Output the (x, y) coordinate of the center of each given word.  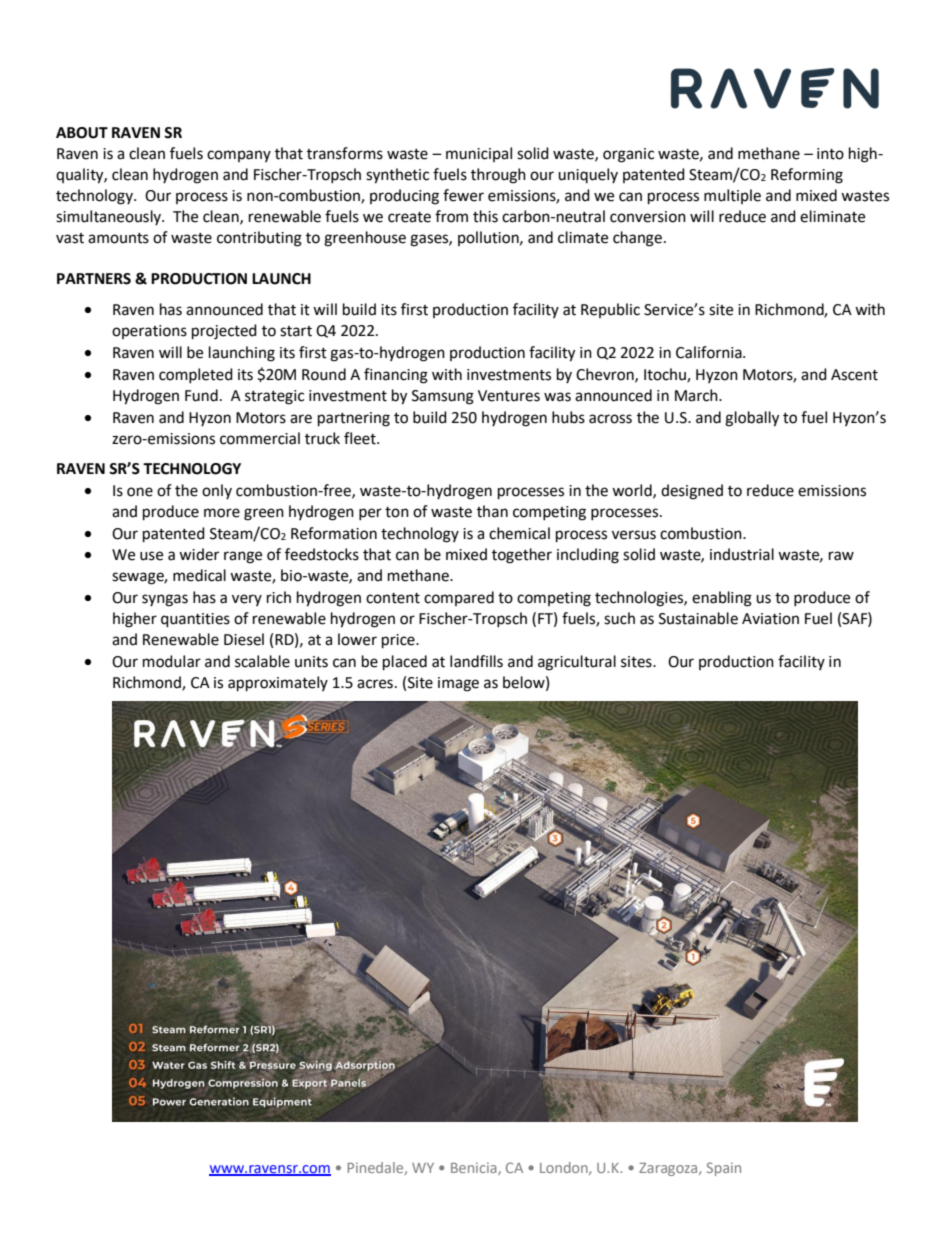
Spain (724, 1169)
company (239, 156)
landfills (476, 661)
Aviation (770, 619)
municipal (479, 154)
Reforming (807, 176)
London (565, 1168)
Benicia (475, 1168)
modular (172, 661)
